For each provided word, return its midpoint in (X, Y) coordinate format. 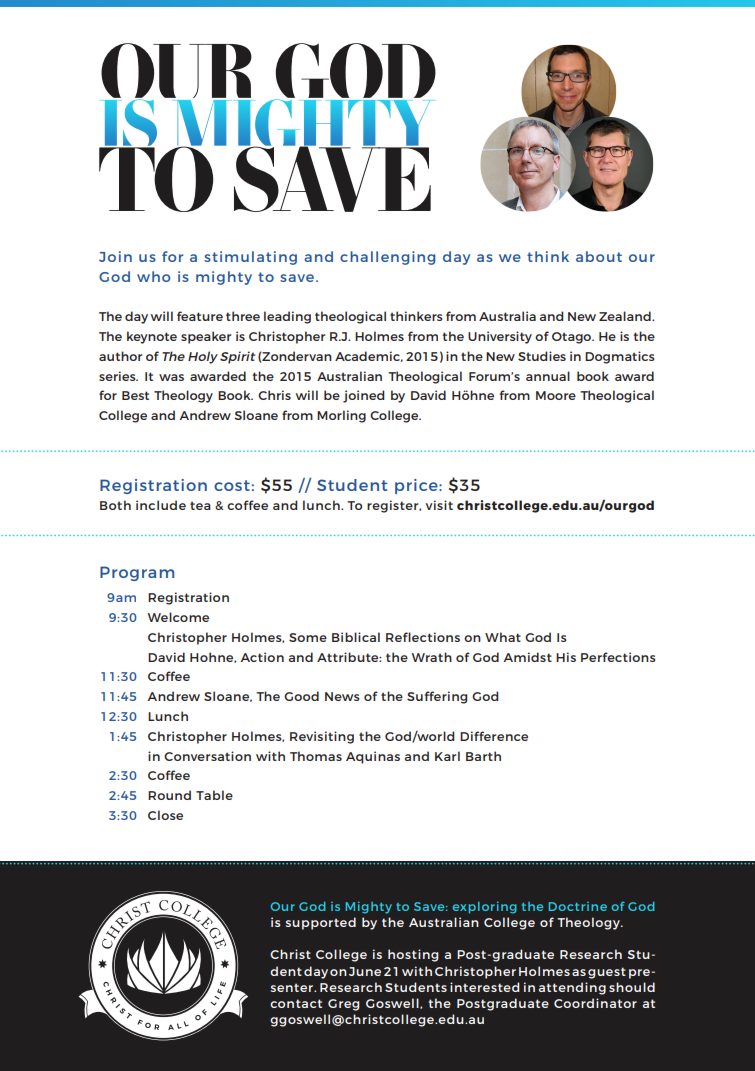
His (566, 657)
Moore (556, 395)
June (365, 971)
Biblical (356, 637)
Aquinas (373, 757)
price (417, 486)
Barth (483, 756)
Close (165, 815)
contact (296, 1003)
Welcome (178, 617)
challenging (388, 258)
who (153, 276)
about (599, 256)
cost (232, 485)
